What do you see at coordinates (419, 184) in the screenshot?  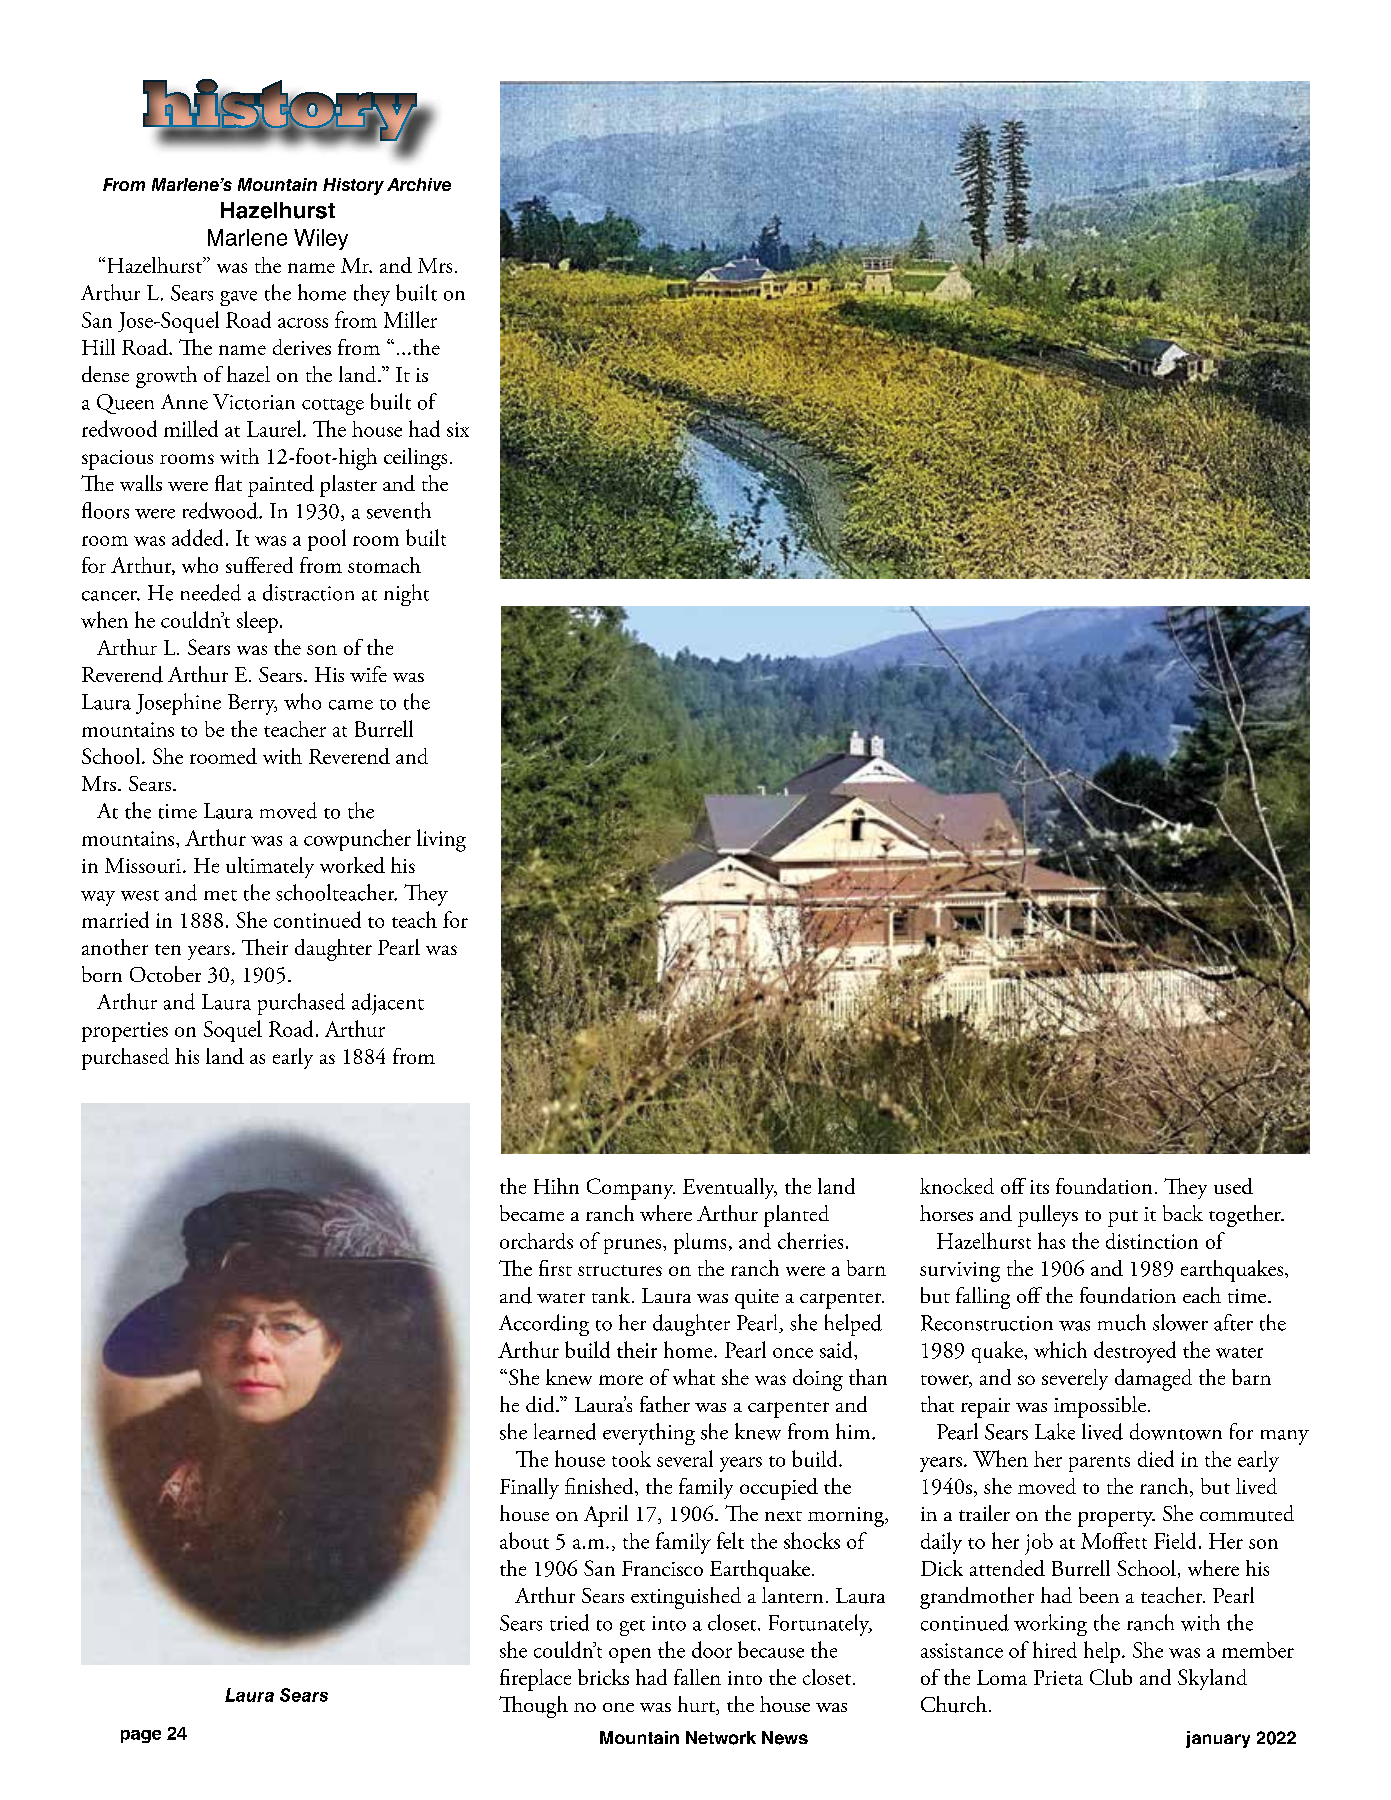 I see `Archive` at bounding box center [419, 184].
